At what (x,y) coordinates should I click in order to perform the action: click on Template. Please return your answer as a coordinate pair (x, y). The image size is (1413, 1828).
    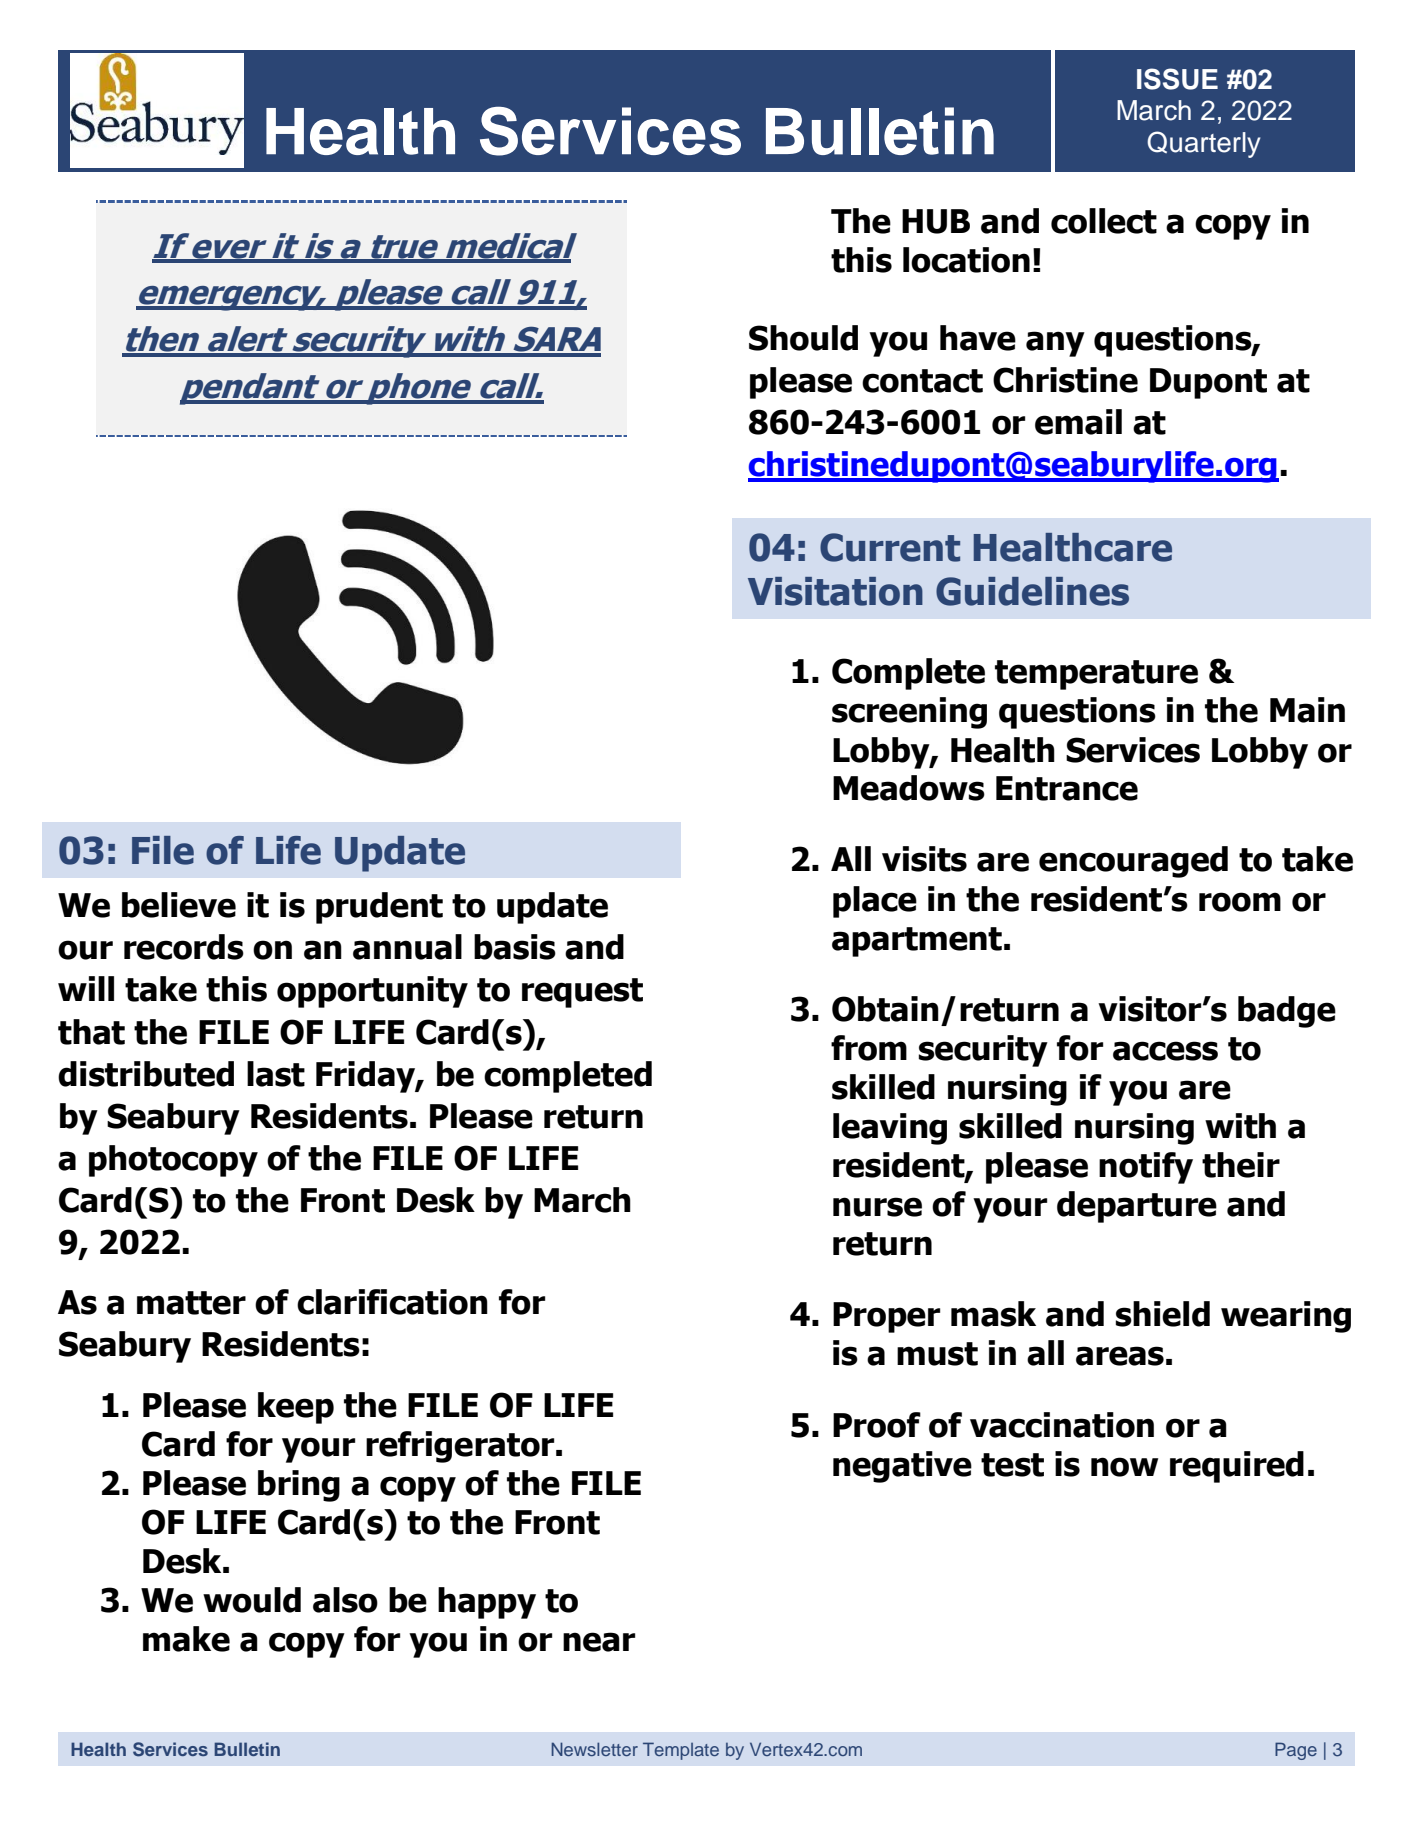
    Looking at the image, I should click on (681, 1751).
